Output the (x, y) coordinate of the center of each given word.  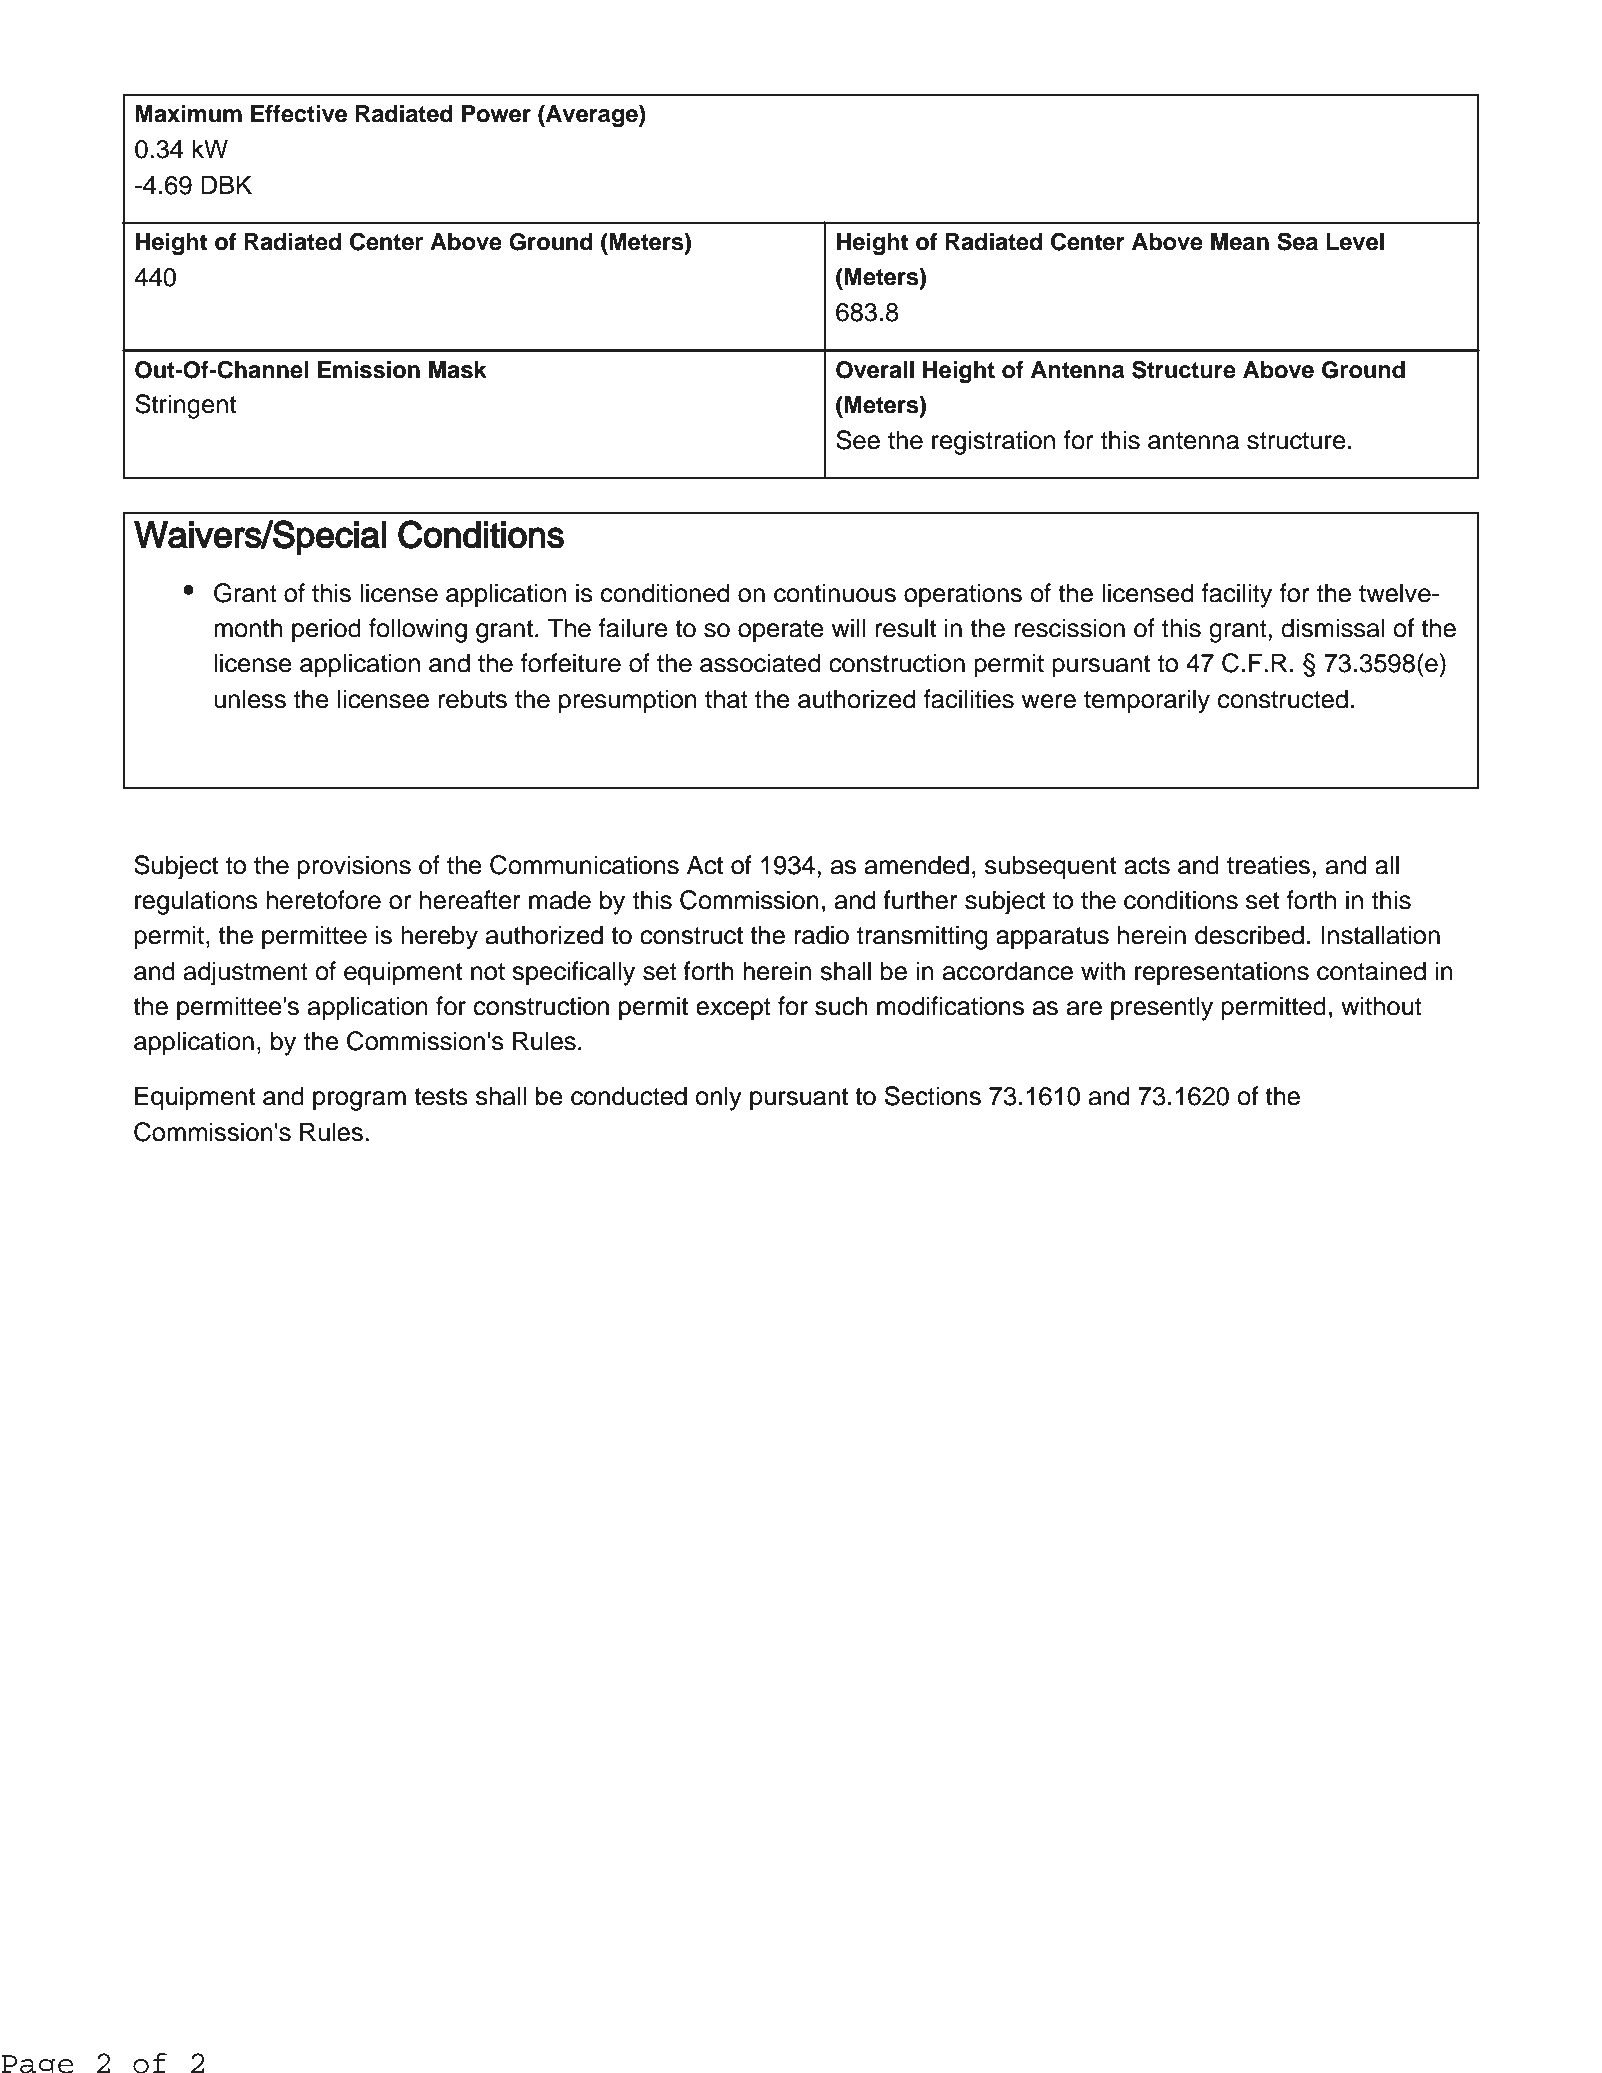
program (359, 1101)
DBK (226, 184)
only (719, 1098)
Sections (933, 1096)
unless (250, 699)
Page (37, 2064)
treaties (1270, 865)
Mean (1240, 242)
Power (496, 114)
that (726, 699)
